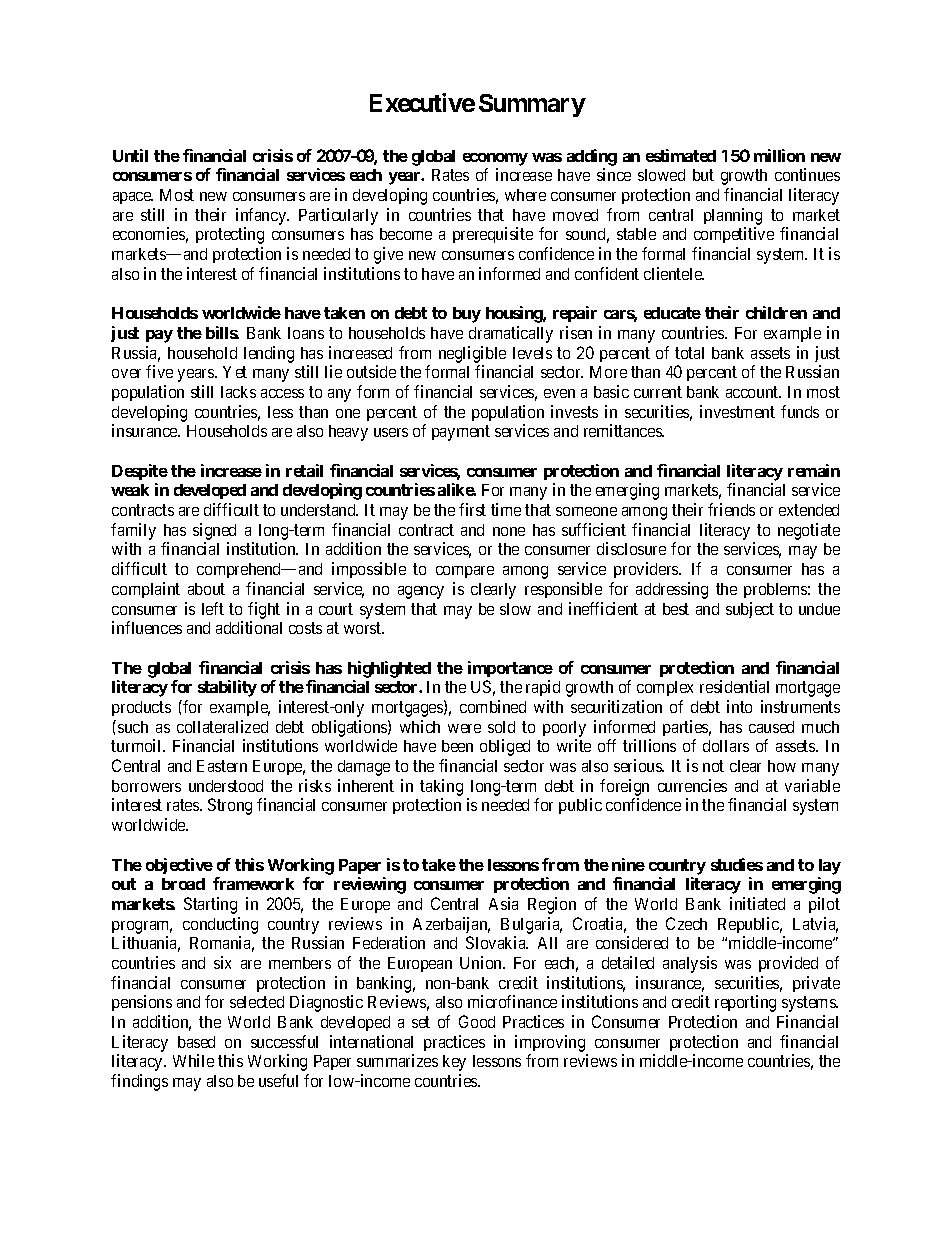  I want to click on Eastern, so click(222, 766).
